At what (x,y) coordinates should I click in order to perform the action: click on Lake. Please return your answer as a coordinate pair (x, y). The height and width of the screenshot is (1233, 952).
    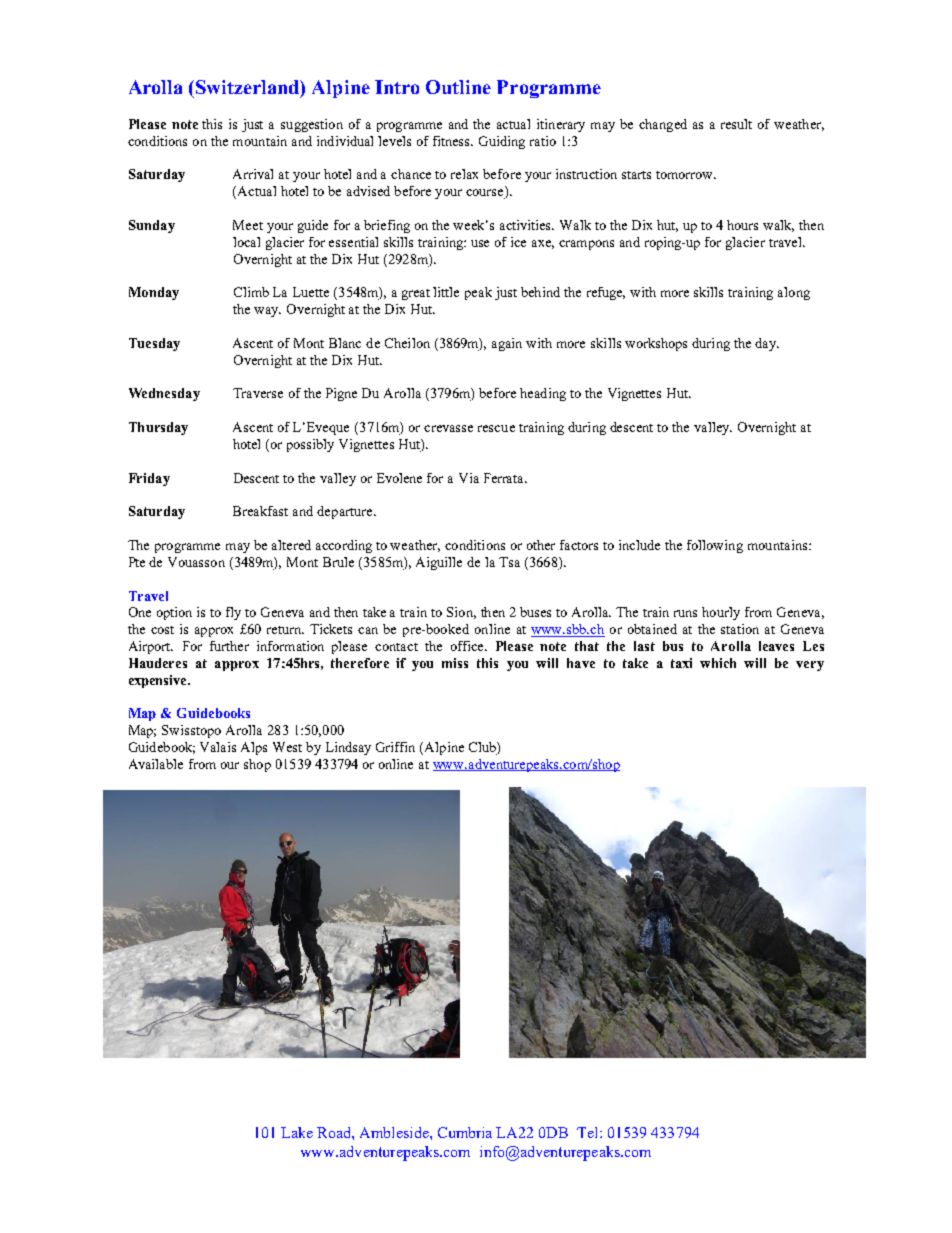
    Looking at the image, I should click on (297, 1132).
